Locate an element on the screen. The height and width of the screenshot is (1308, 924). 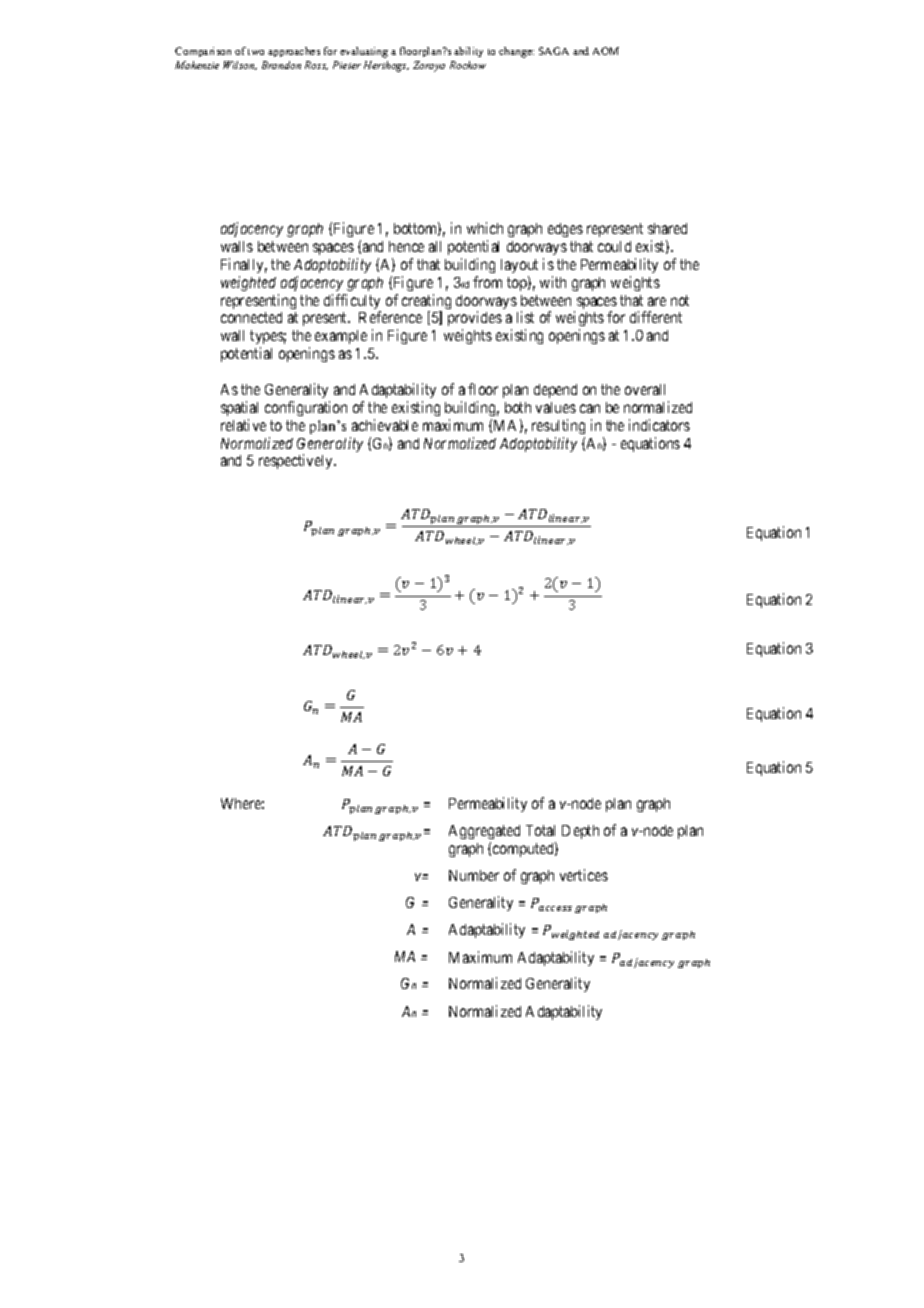
connected is located at coordinates (251, 317).
